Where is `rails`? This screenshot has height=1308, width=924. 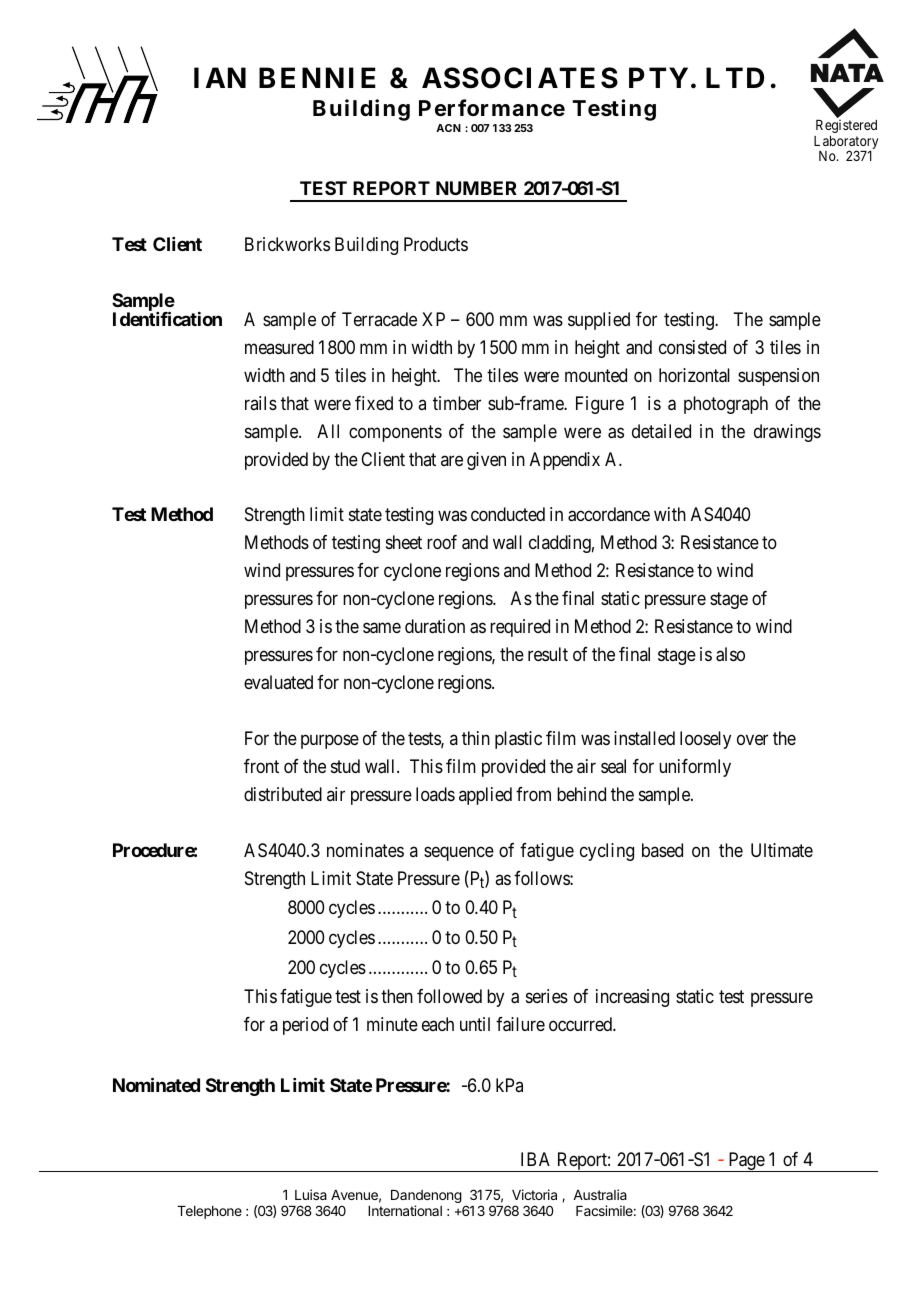
rails is located at coordinates (261, 403).
